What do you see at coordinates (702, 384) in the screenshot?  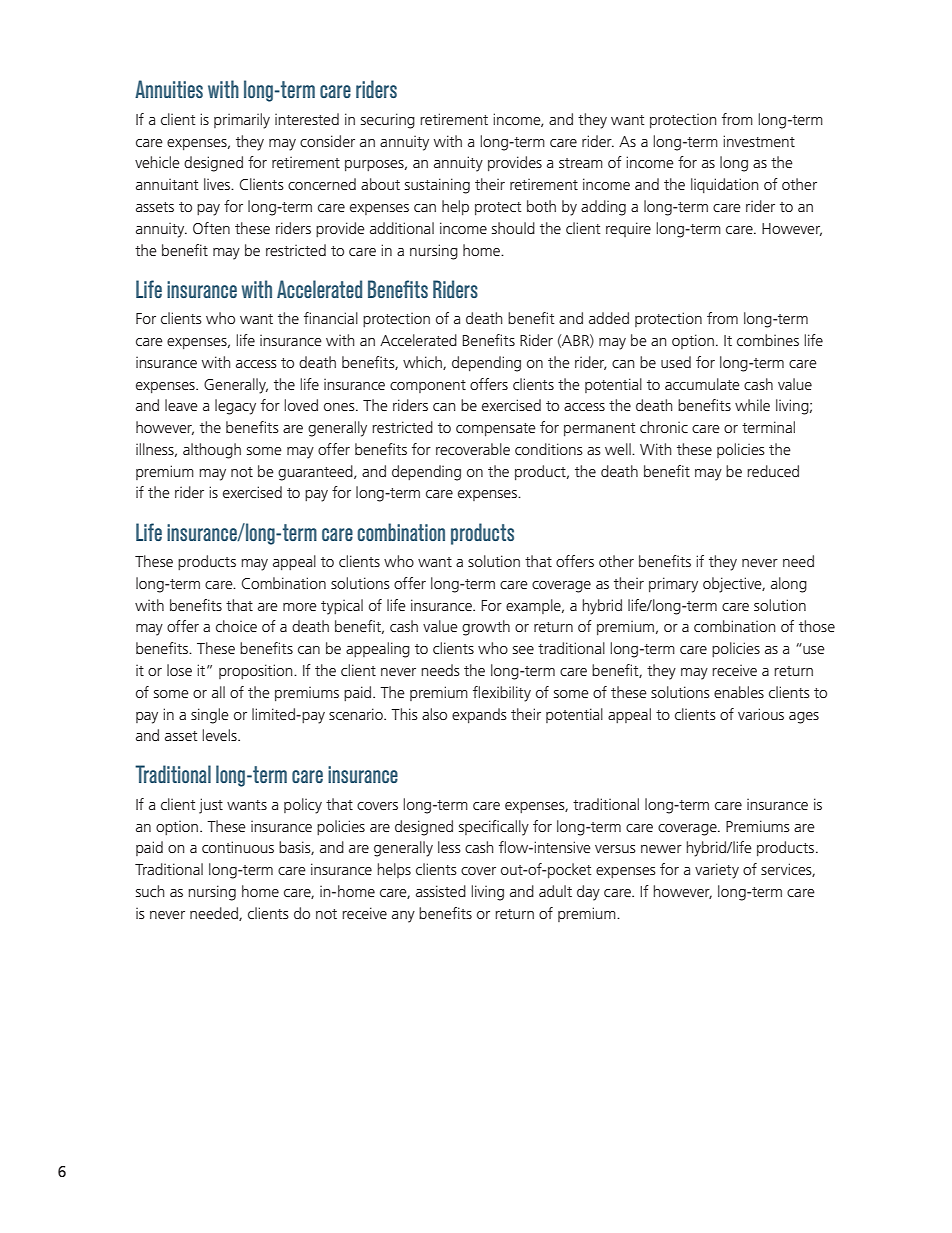 I see `accumulate` at bounding box center [702, 384].
